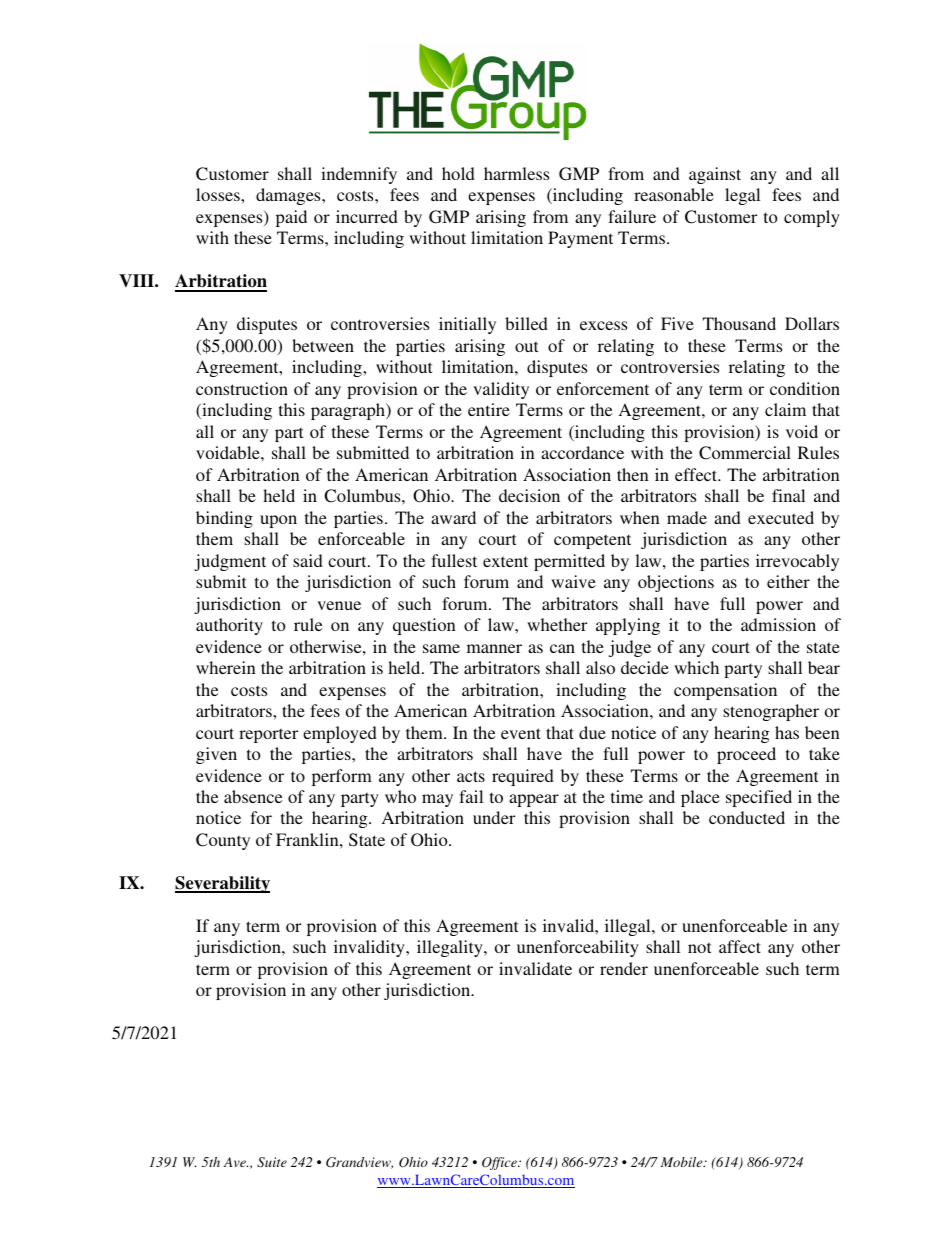  I want to click on against, so click(715, 175).
